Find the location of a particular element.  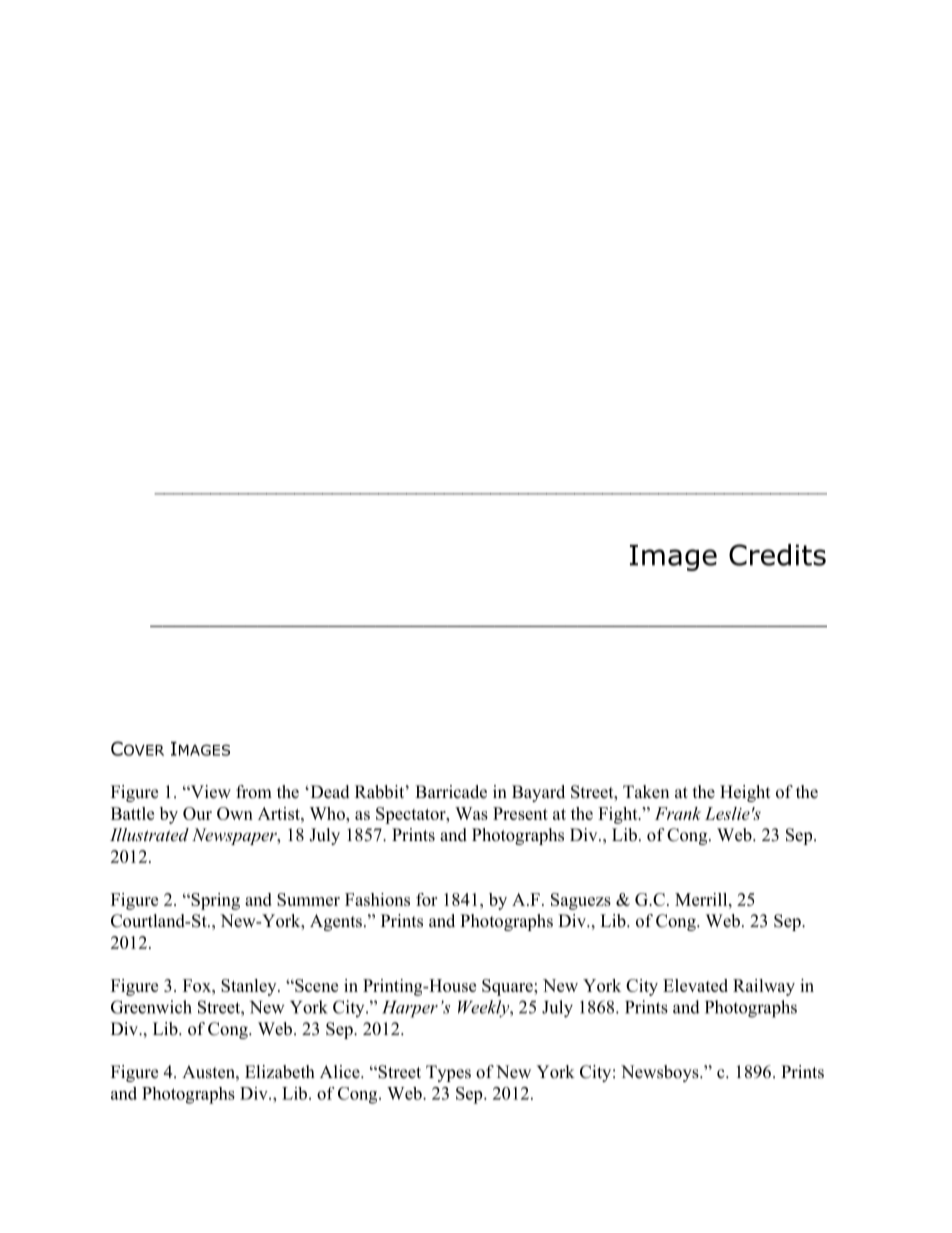

from is located at coordinates (254, 792).
